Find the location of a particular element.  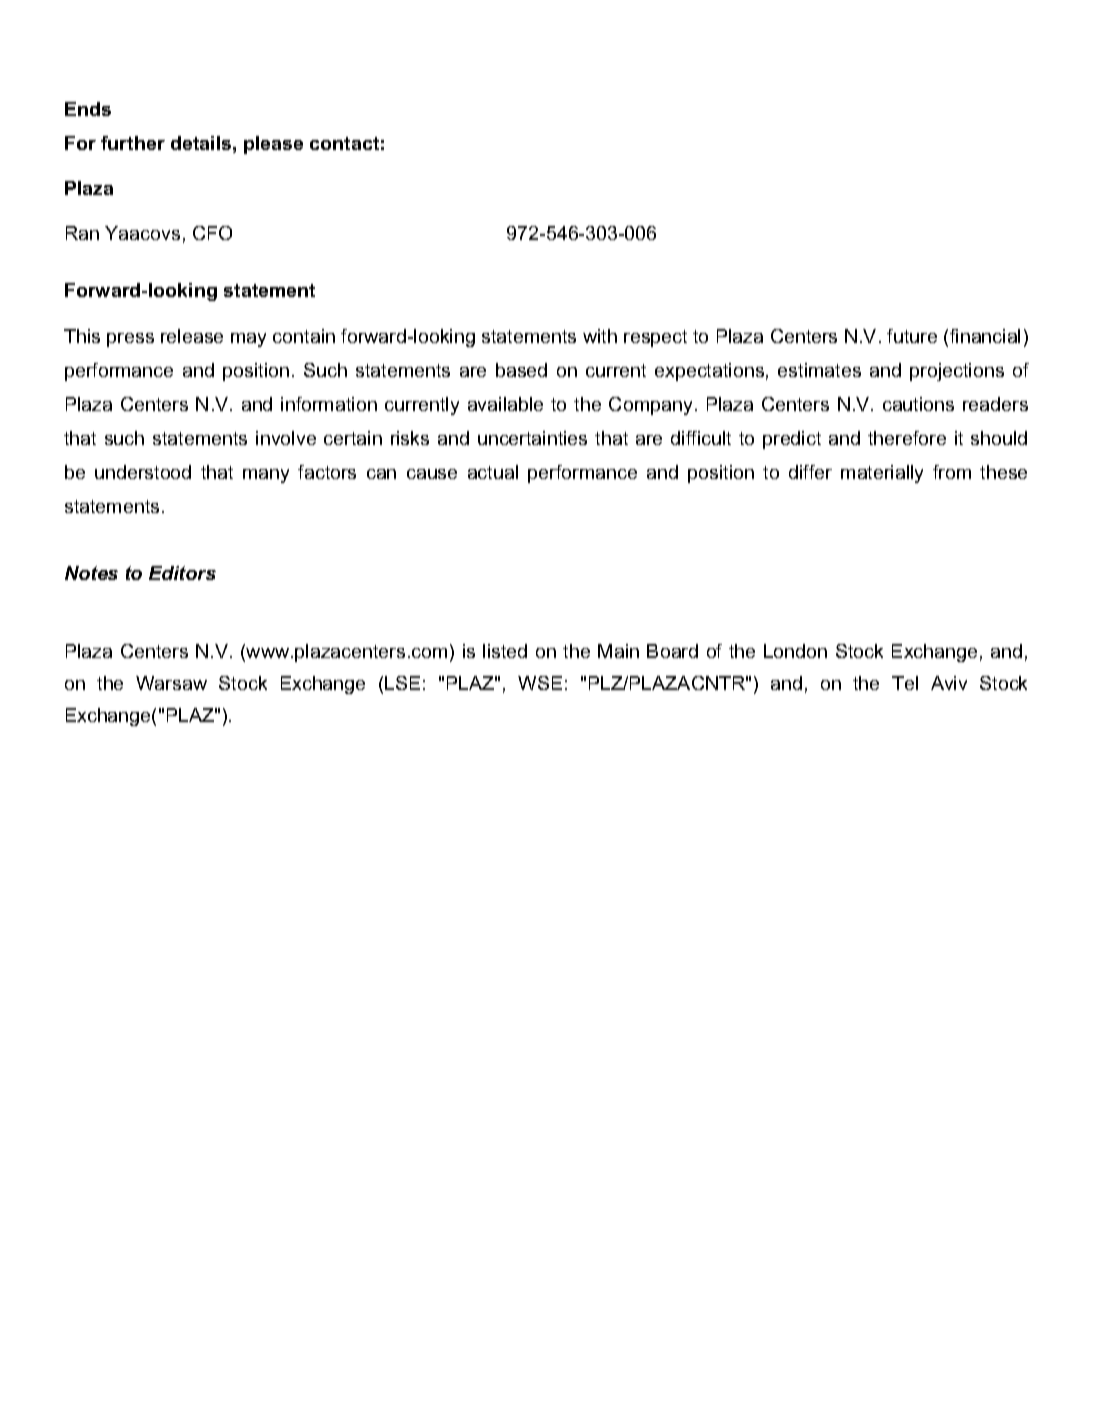

future is located at coordinates (912, 336).
